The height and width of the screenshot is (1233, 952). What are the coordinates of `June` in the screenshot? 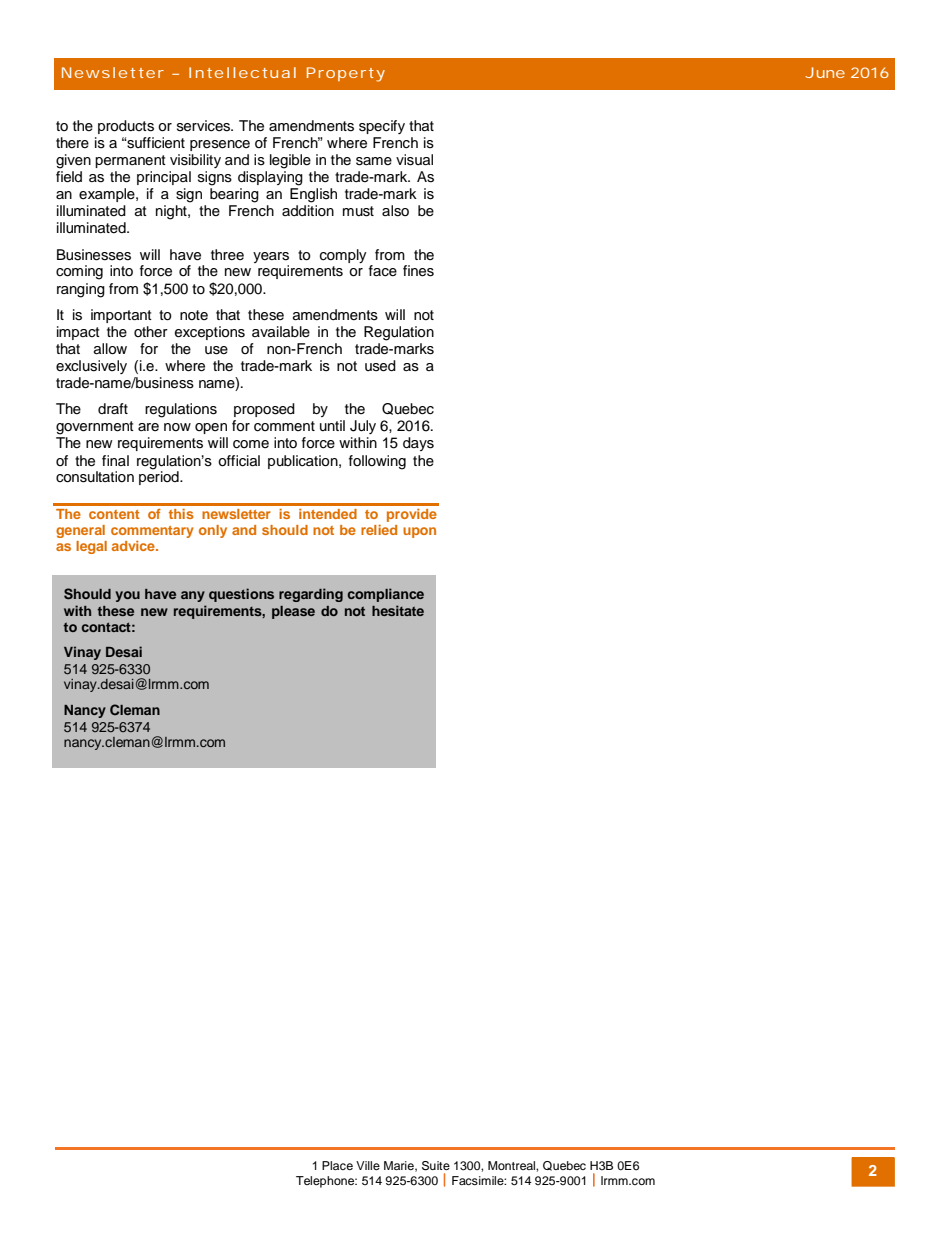 It's located at (825, 72).
